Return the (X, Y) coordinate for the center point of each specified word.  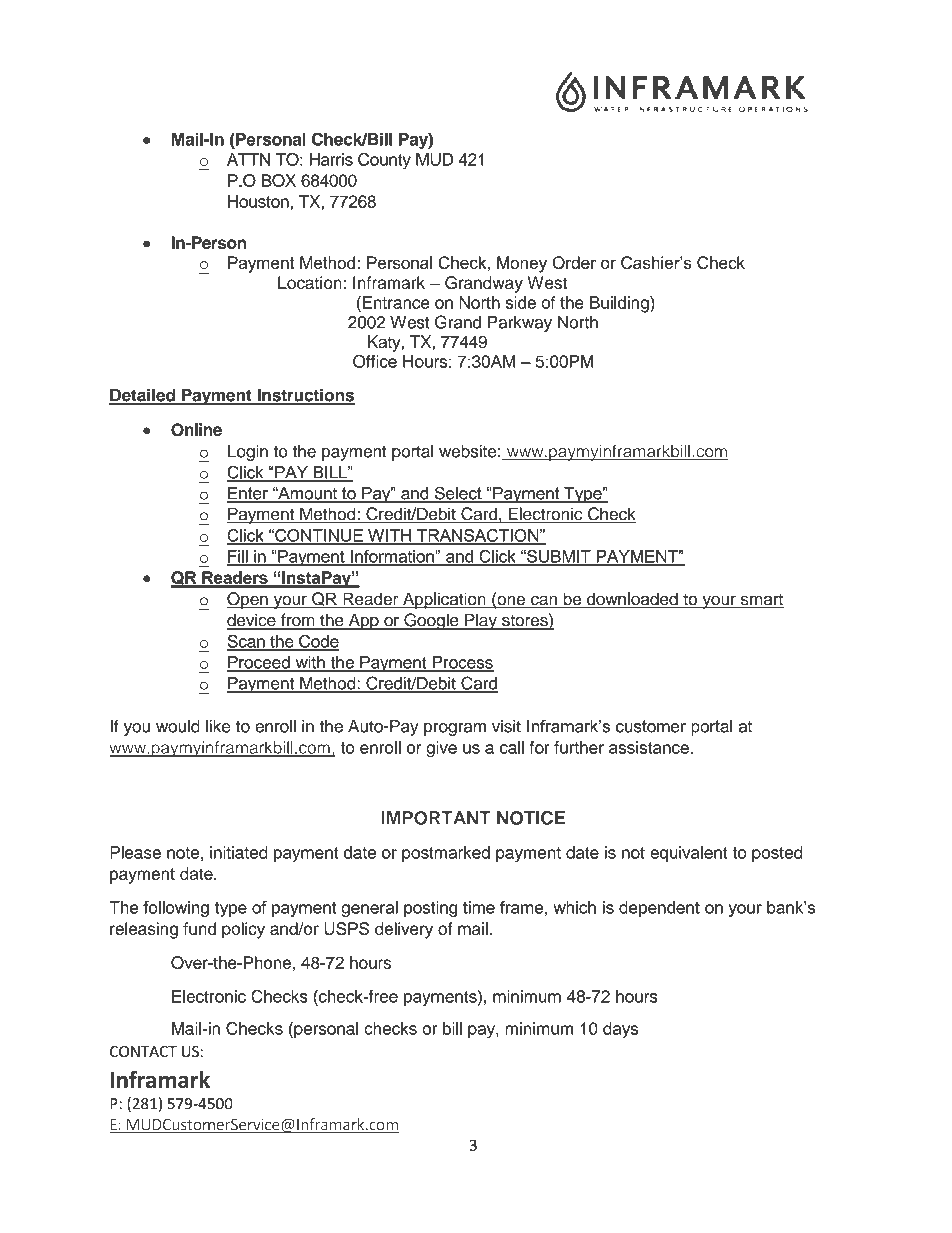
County (384, 161)
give (441, 749)
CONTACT (143, 1051)
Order (574, 262)
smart (761, 601)
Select (458, 494)
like (218, 726)
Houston (259, 201)
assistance (650, 747)
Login (248, 453)
